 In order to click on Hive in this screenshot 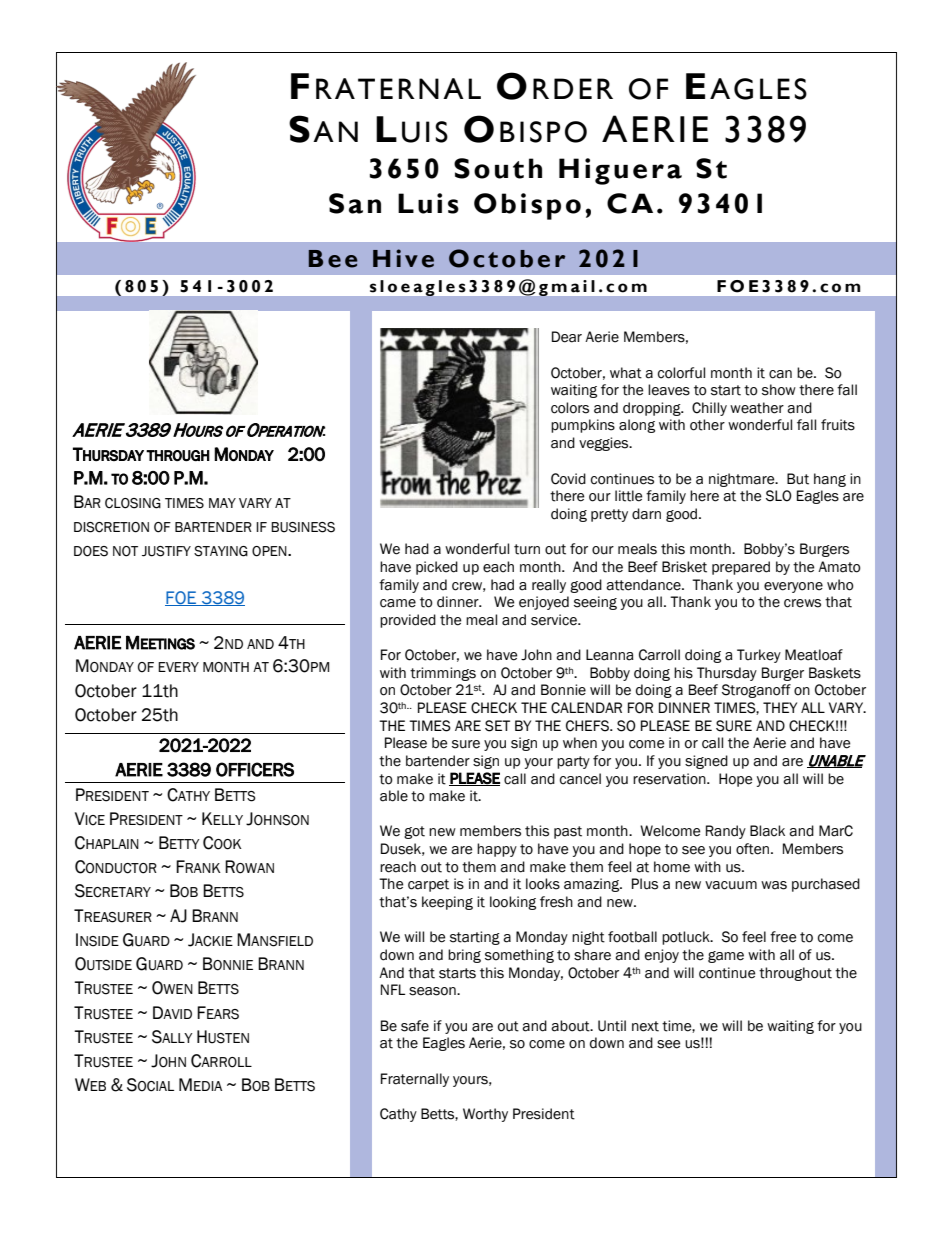, I will do `click(403, 258)`.
